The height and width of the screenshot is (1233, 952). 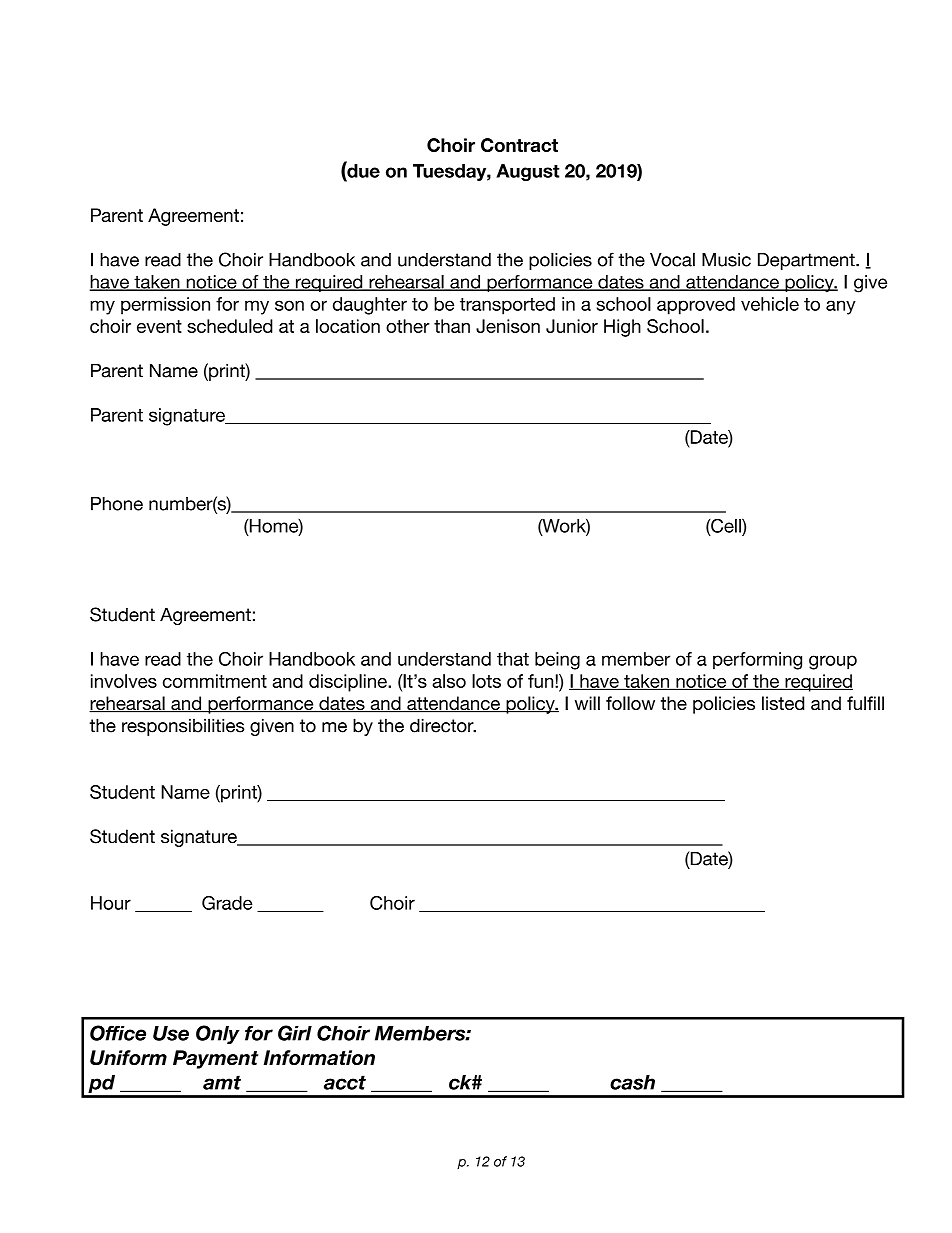 I want to click on than, so click(x=452, y=326).
